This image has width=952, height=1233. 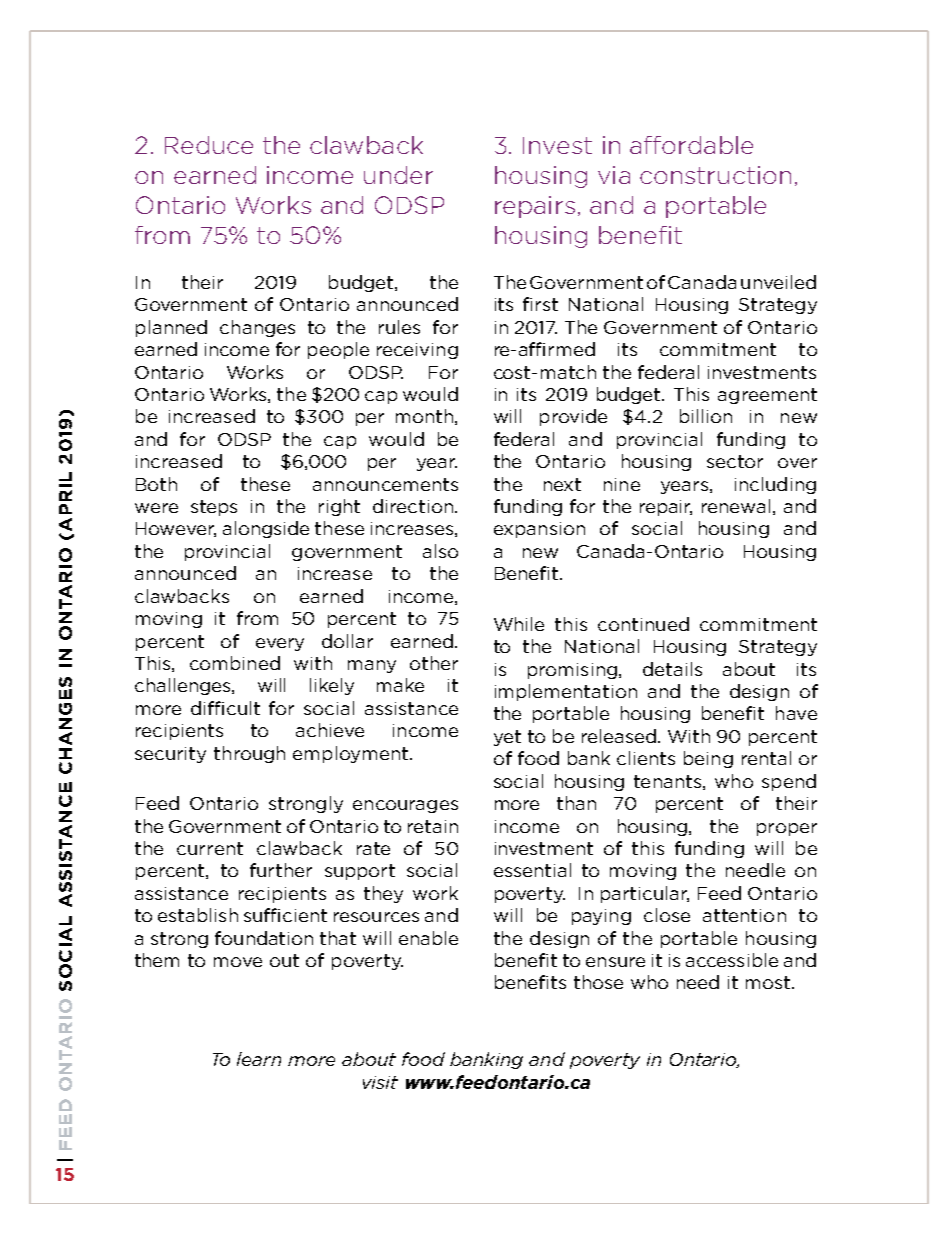 I want to click on through, so click(x=249, y=754).
